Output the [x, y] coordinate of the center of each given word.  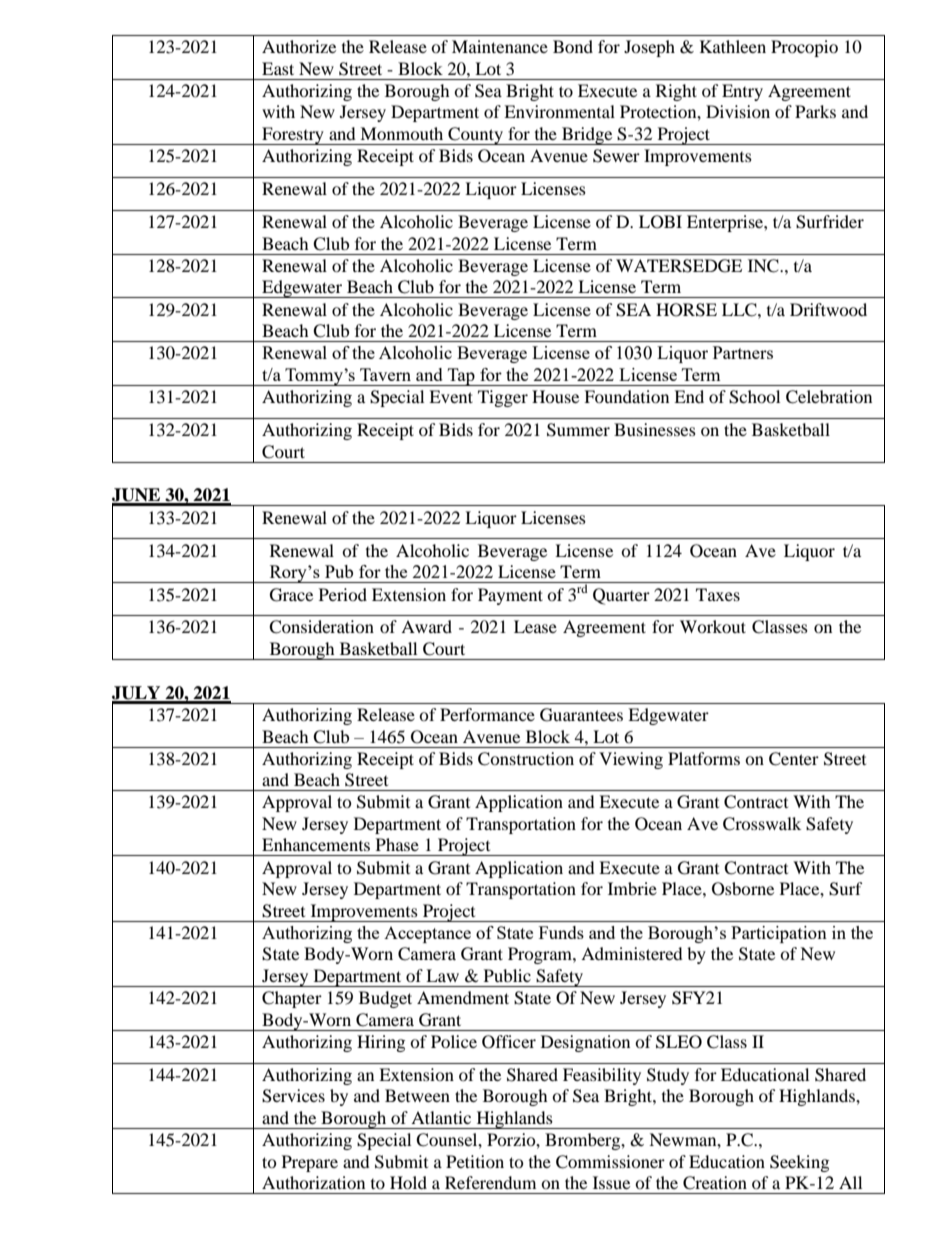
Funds [561, 932]
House [555, 396]
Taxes [718, 594]
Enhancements [316, 844]
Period [343, 594]
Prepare [310, 1163]
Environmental [559, 111]
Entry [742, 92]
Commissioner [610, 1162]
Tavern [385, 374]
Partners [743, 352]
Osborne [743, 889]
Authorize [299, 46]
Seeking [799, 1163]
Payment [510, 596]
